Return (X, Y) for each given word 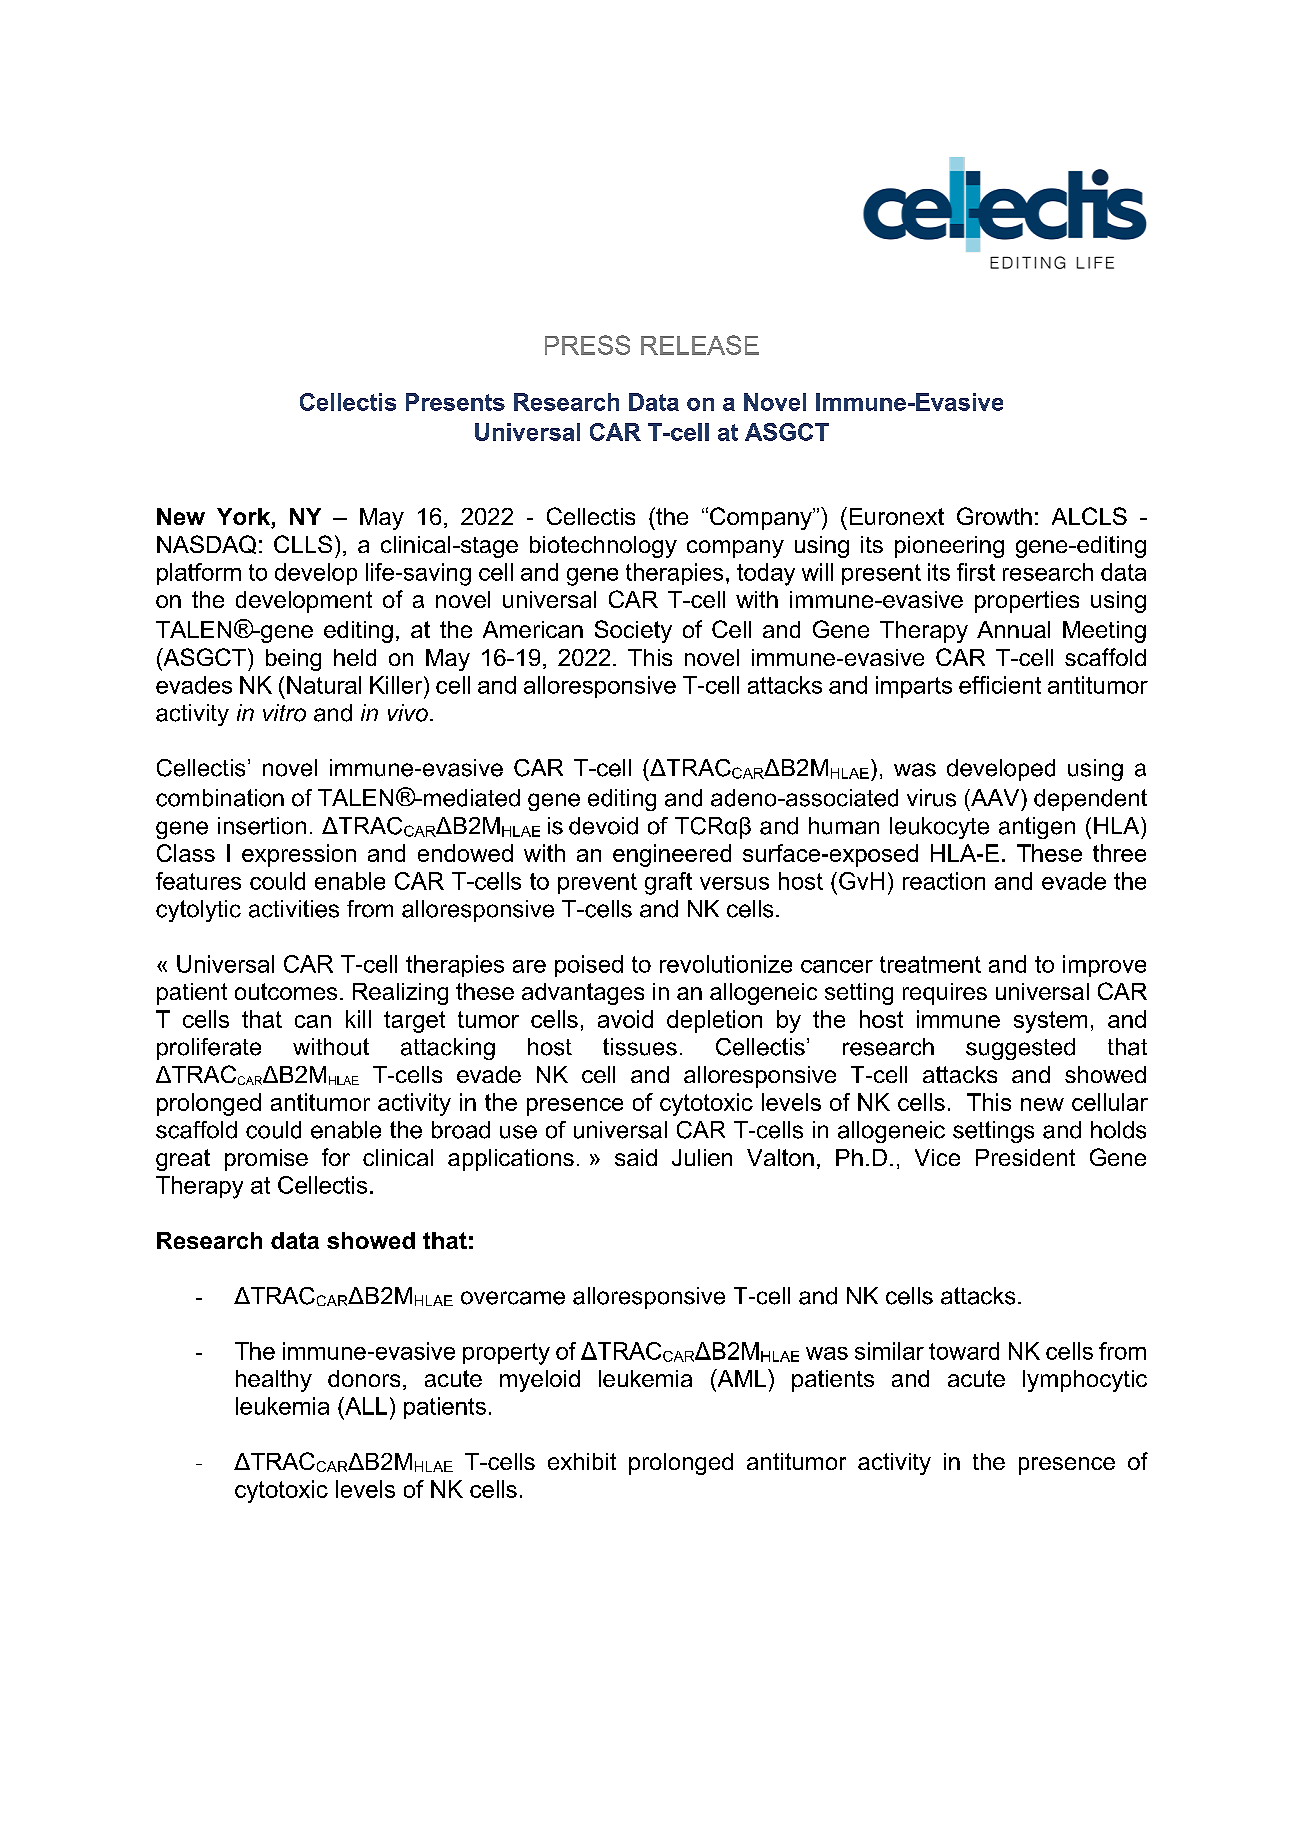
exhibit (582, 1461)
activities (294, 909)
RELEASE (700, 345)
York (244, 518)
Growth (994, 516)
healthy (274, 1381)
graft (668, 883)
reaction (944, 881)
